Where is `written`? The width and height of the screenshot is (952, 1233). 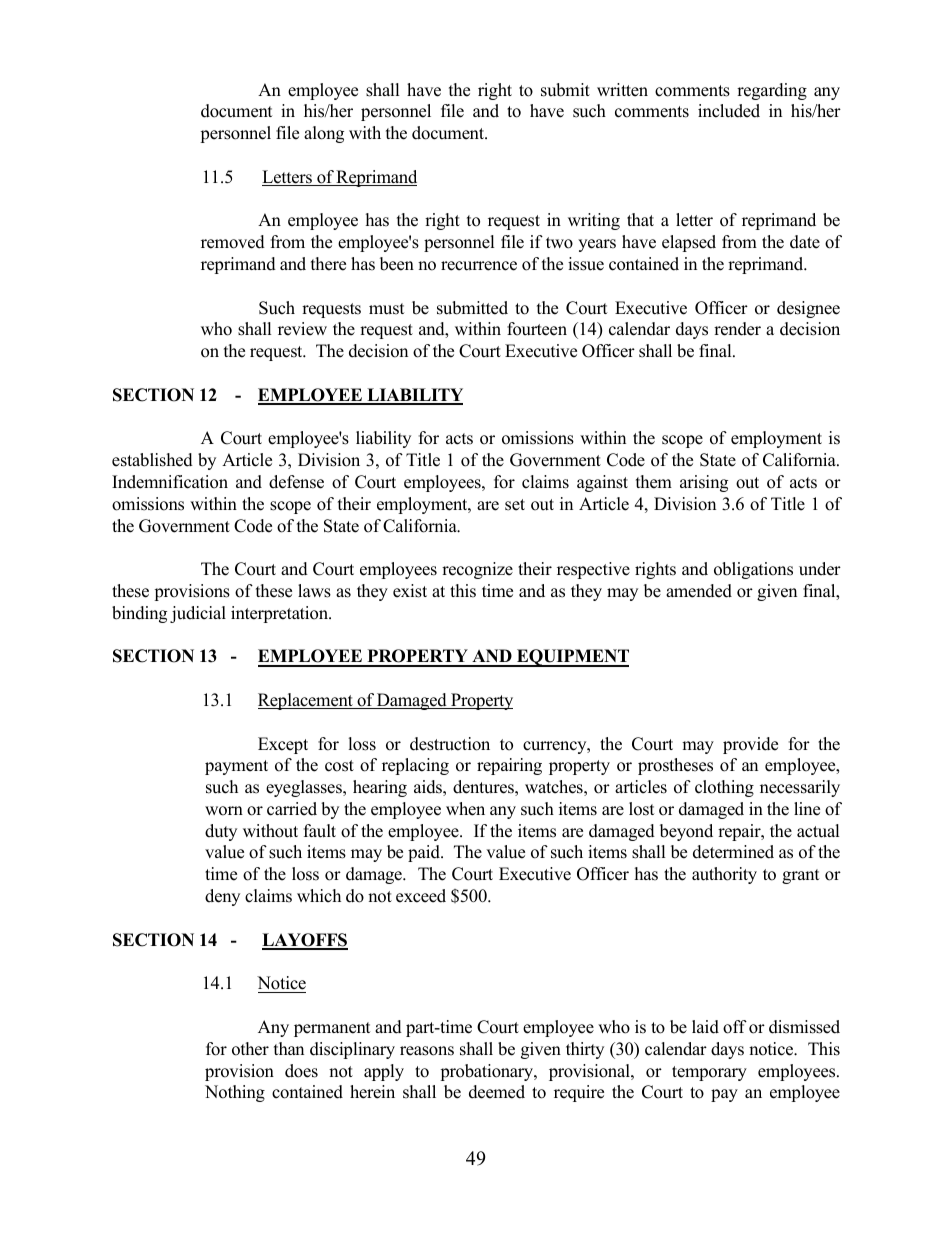
written is located at coordinates (622, 90).
